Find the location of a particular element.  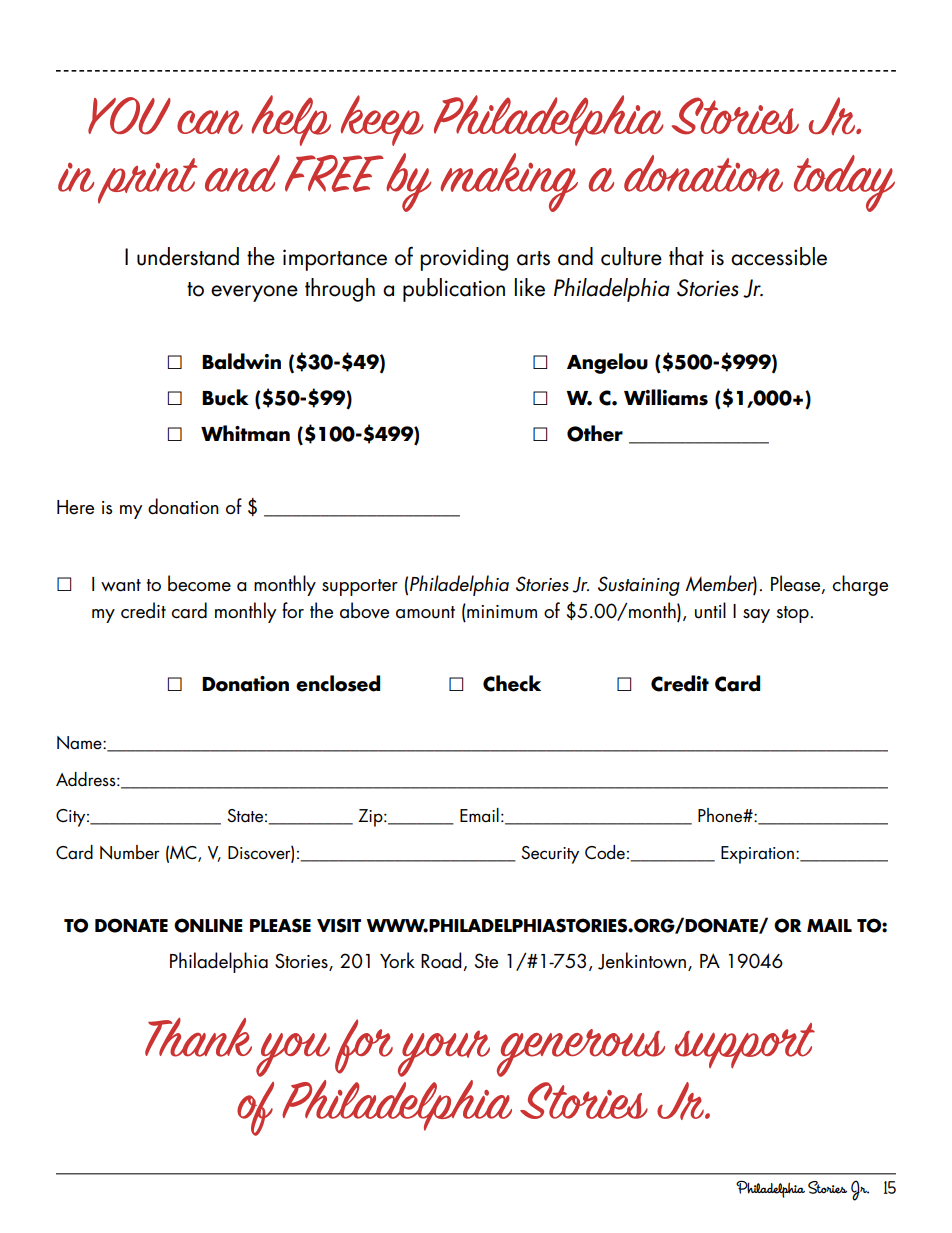

today is located at coordinates (844, 183).
